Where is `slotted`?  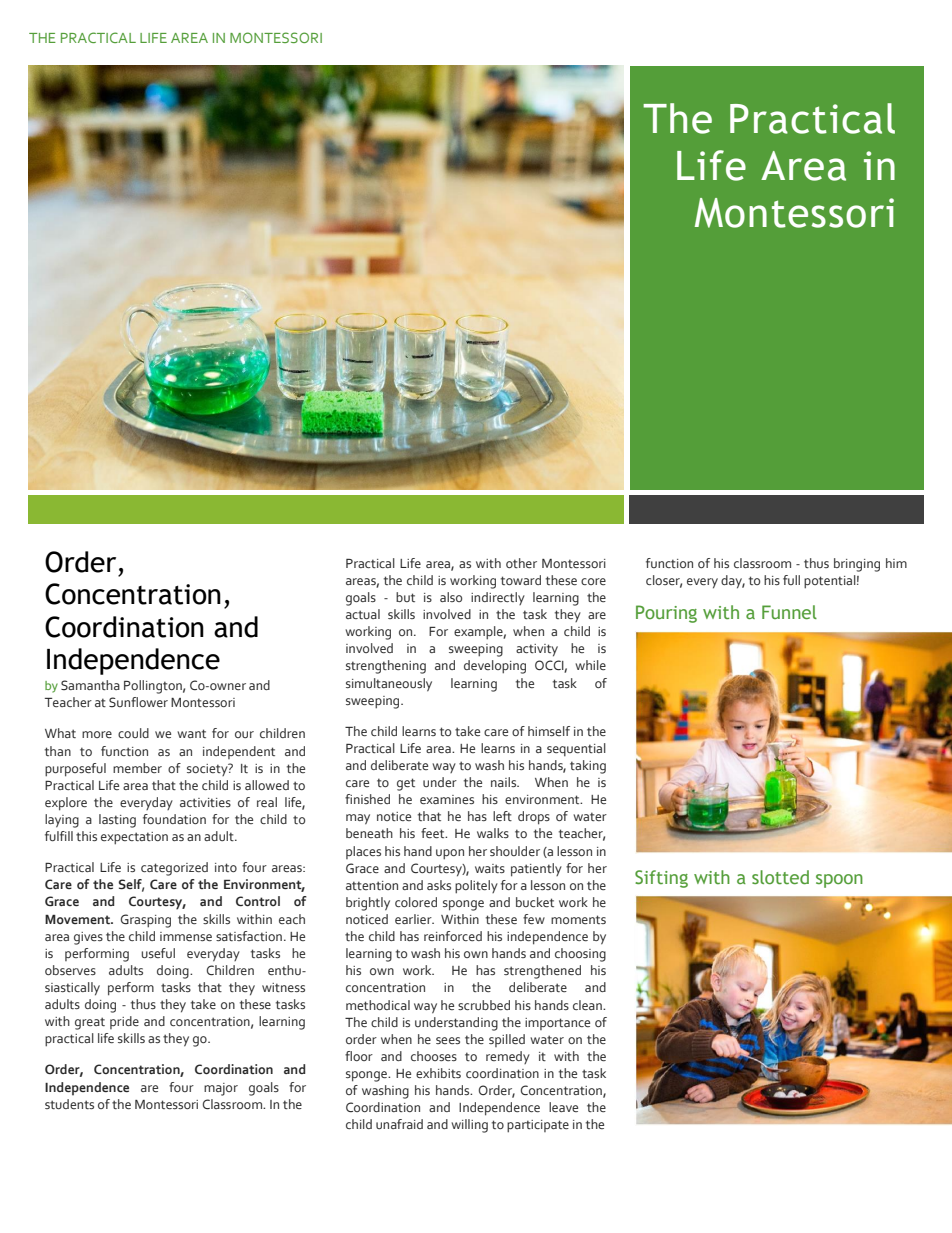 slotted is located at coordinates (780, 877).
